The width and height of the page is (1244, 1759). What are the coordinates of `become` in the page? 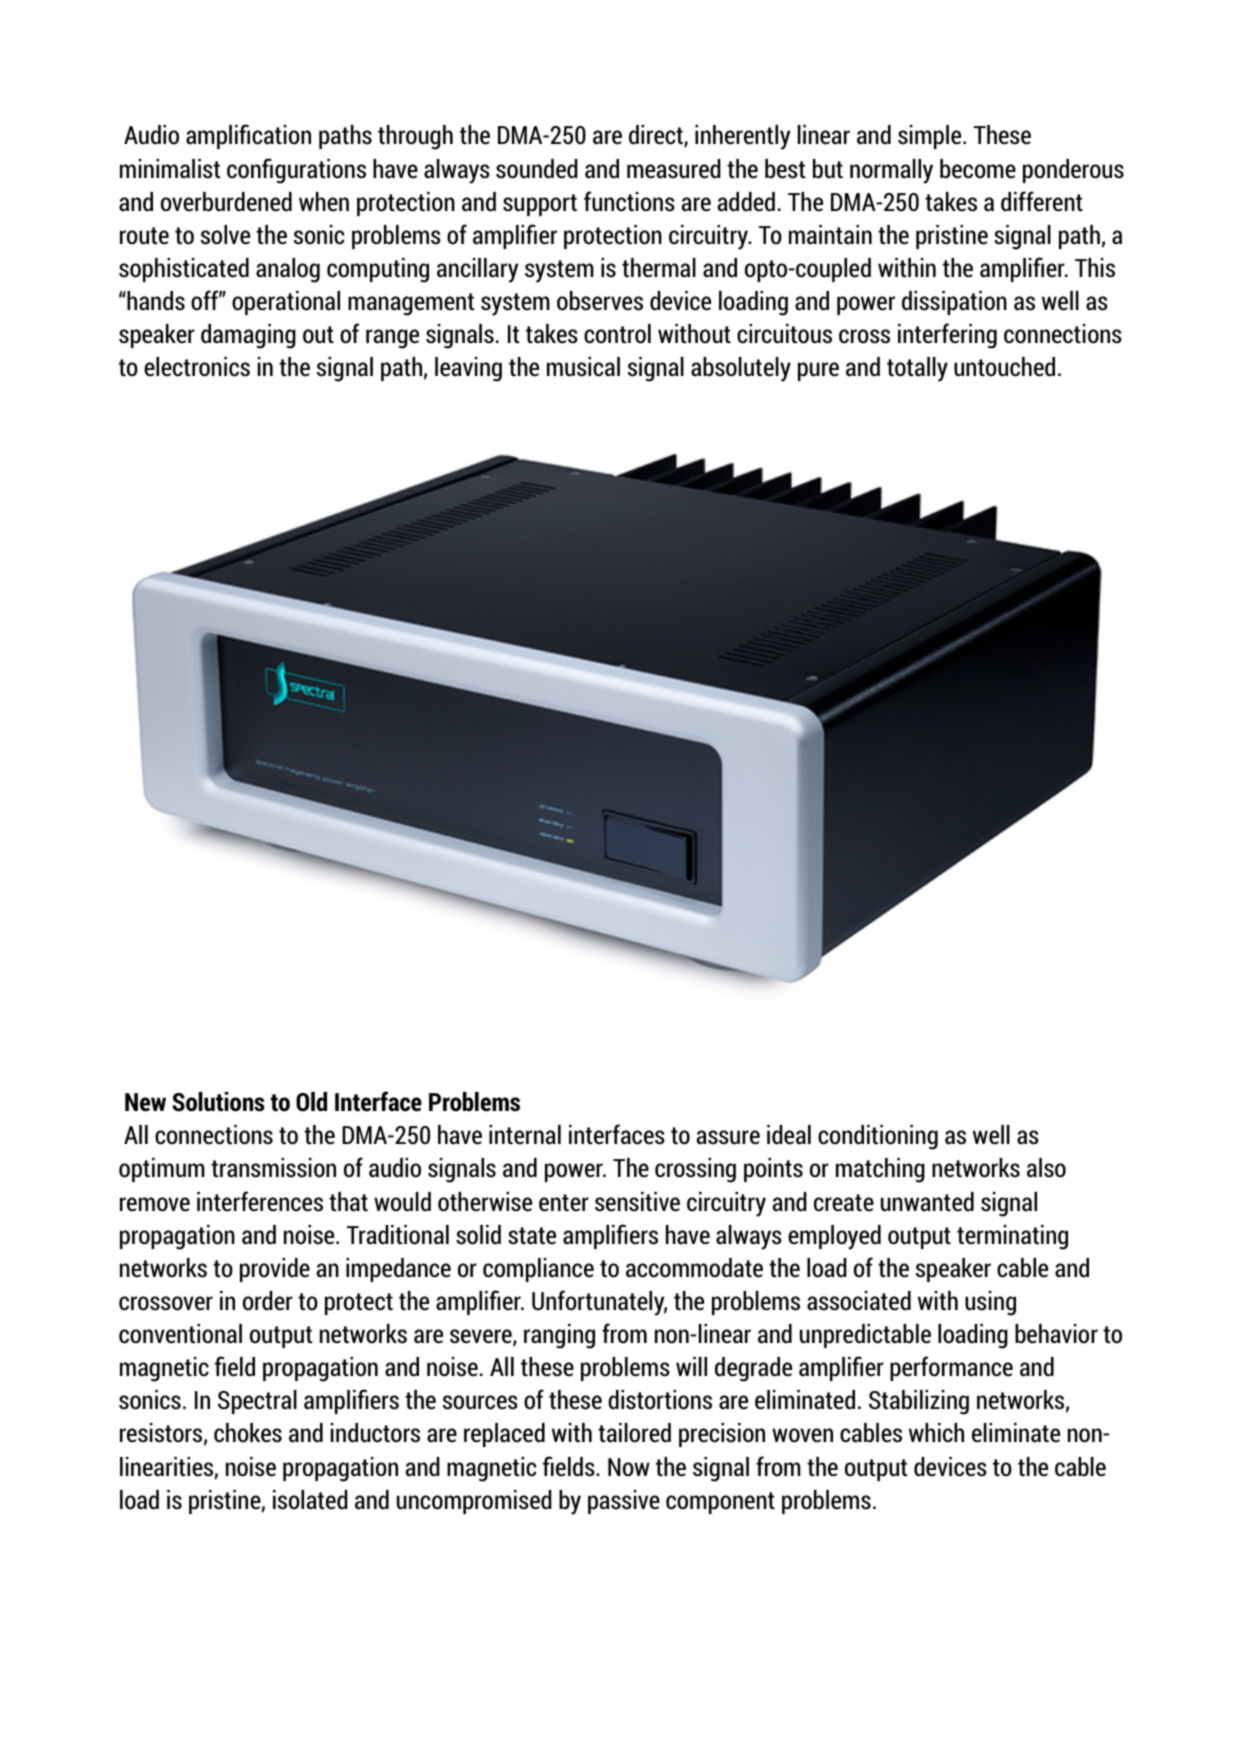 It's located at (978, 169).
